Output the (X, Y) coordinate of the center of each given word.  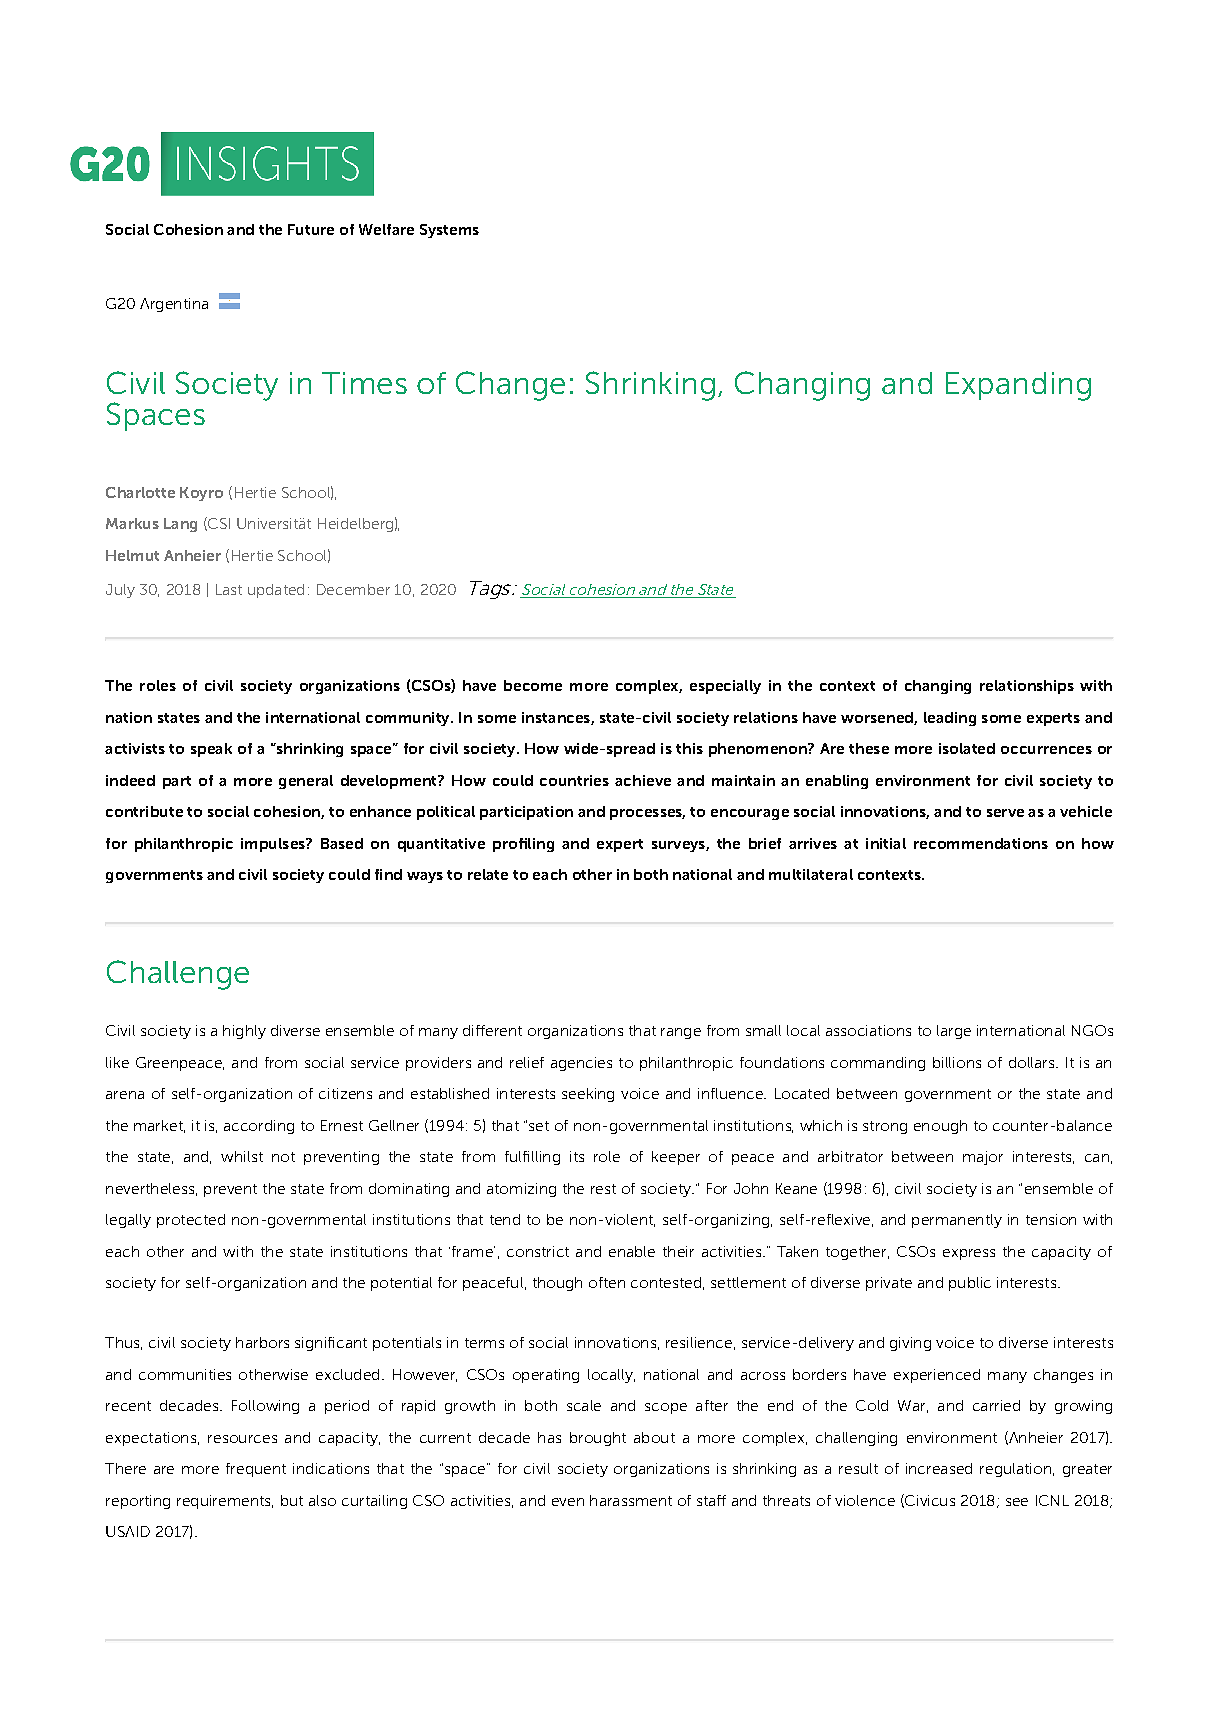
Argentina (174, 305)
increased (939, 1468)
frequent (256, 1470)
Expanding (1018, 386)
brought (598, 1439)
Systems (449, 231)
